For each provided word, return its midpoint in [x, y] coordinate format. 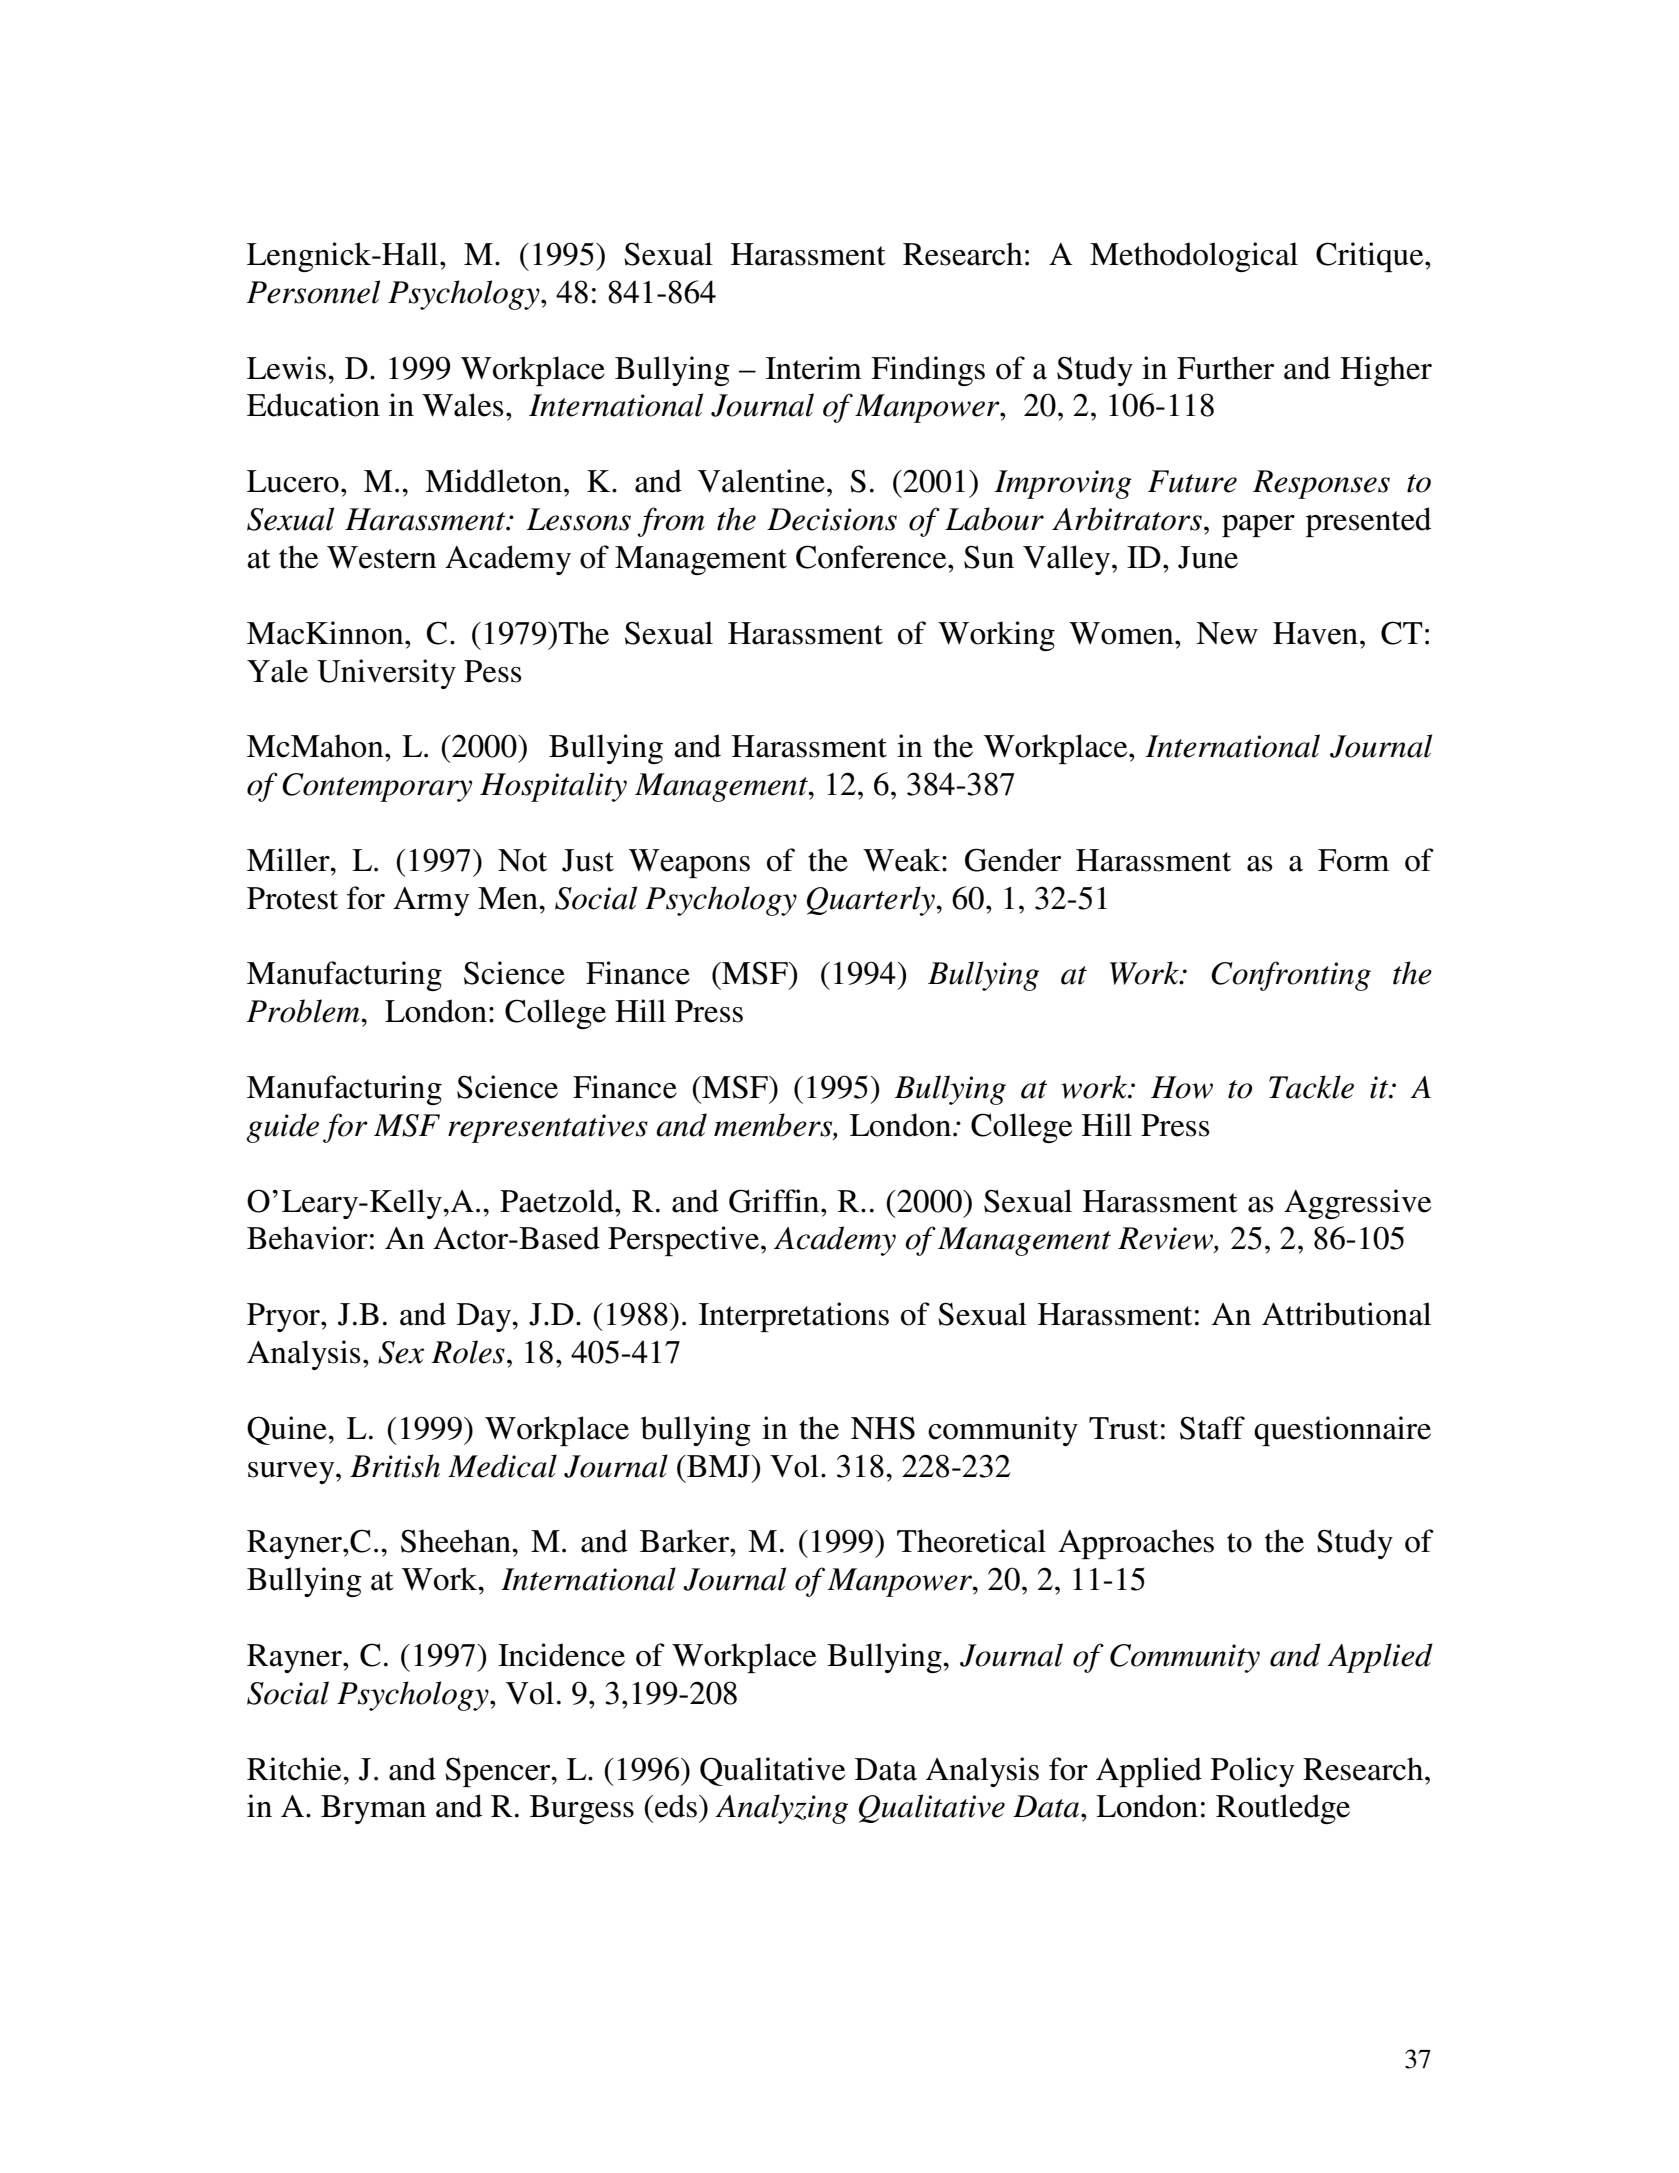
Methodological [1194, 257]
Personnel [313, 292]
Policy [1253, 1772]
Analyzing [781, 1809]
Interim [814, 368]
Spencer [499, 1772]
